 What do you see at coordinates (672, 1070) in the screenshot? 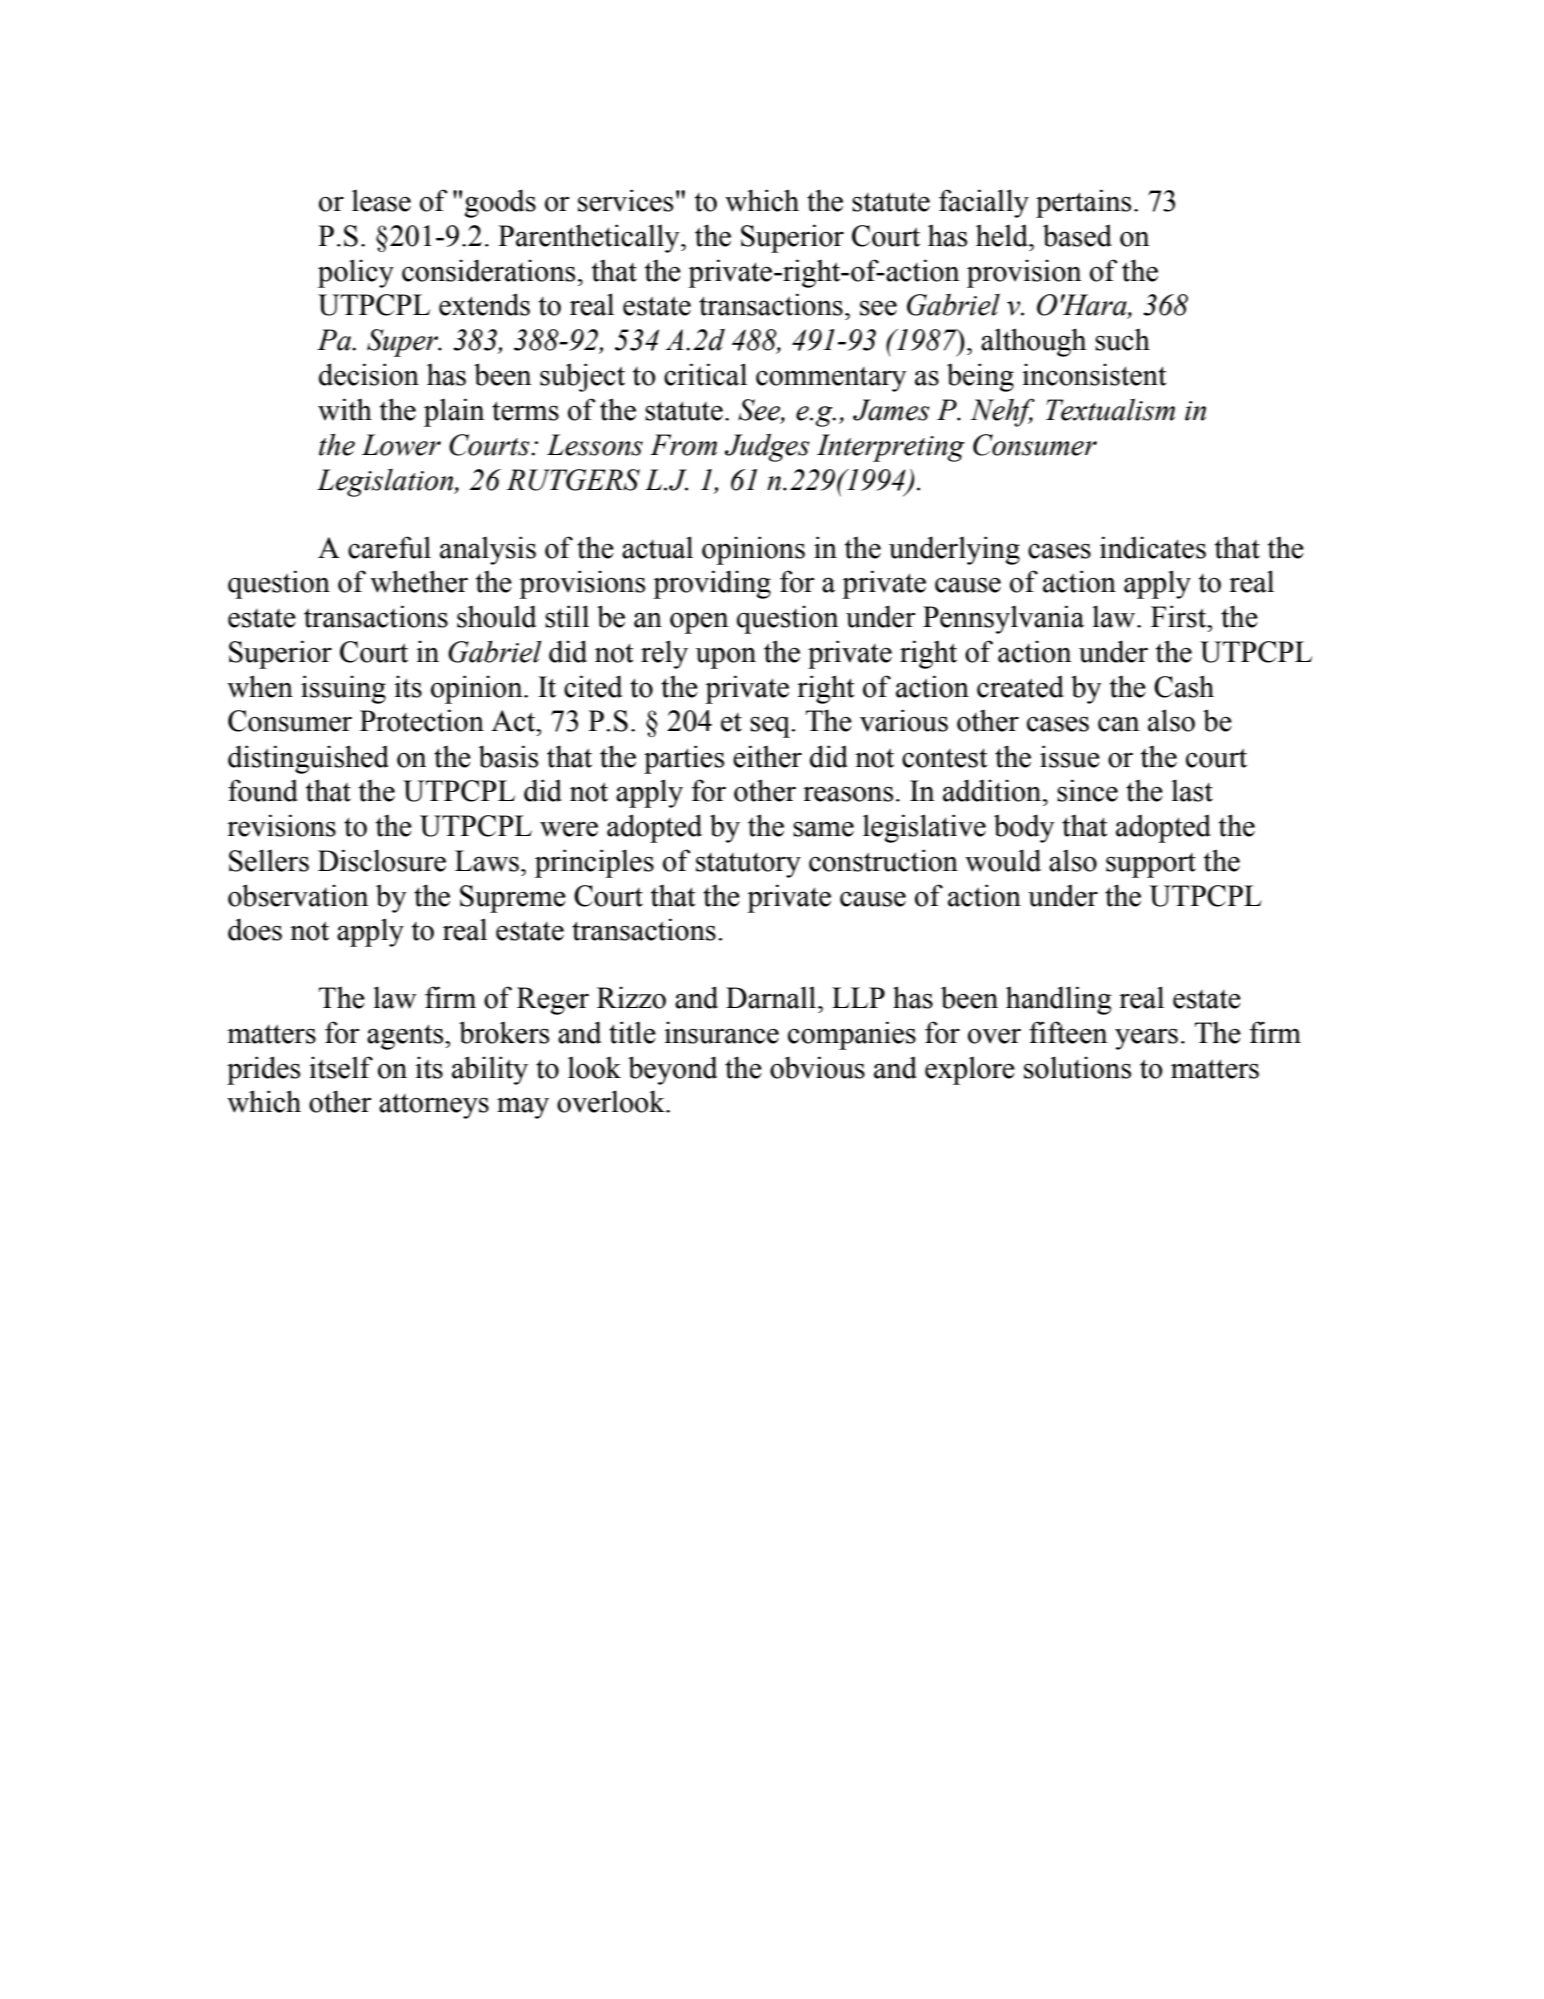
I see `beyond` at bounding box center [672, 1070].
